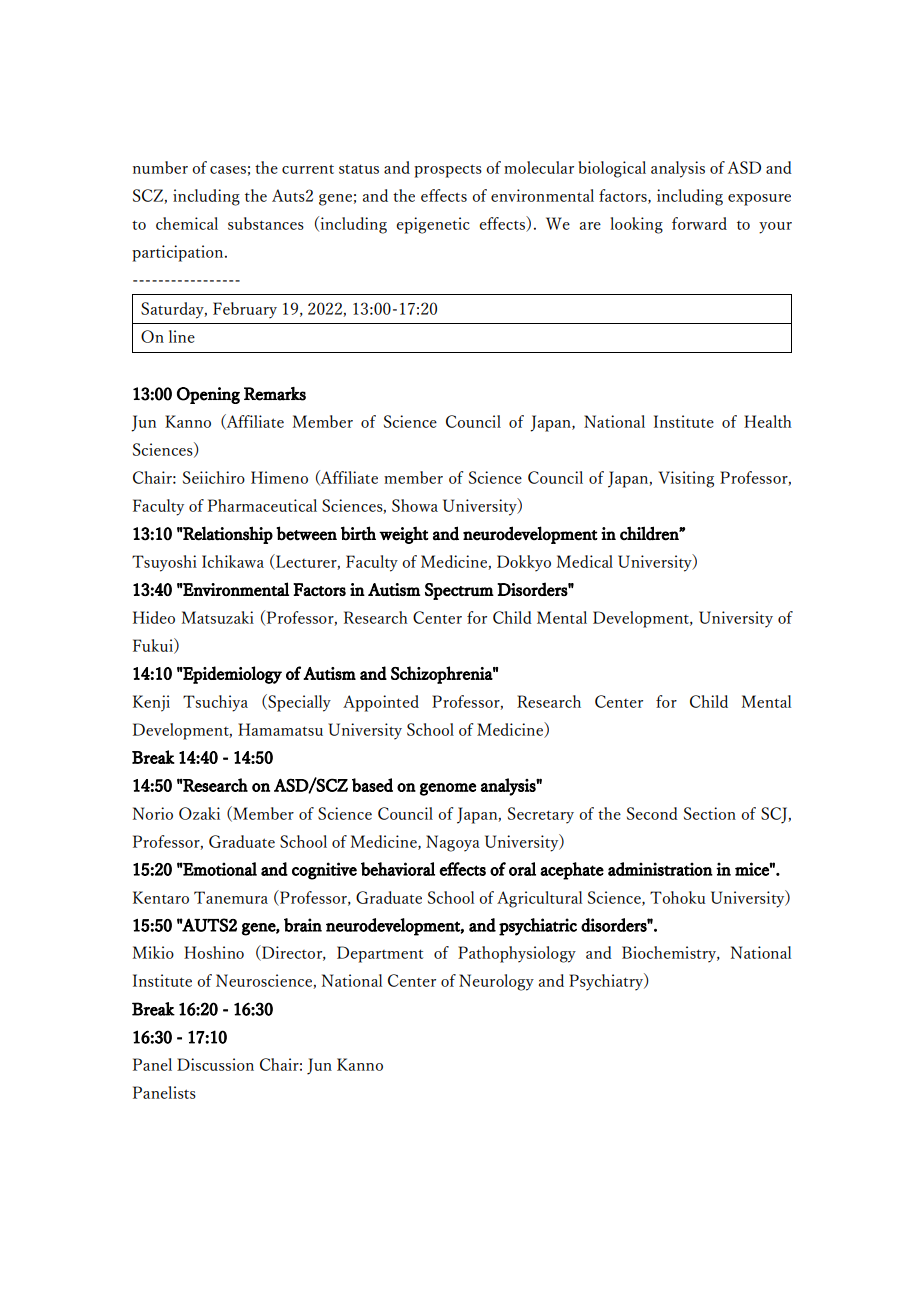 Image resolution: width=924 pixels, height=1308 pixels. Describe the element at coordinates (496, 982) in the screenshot. I see `Neurology` at that location.
